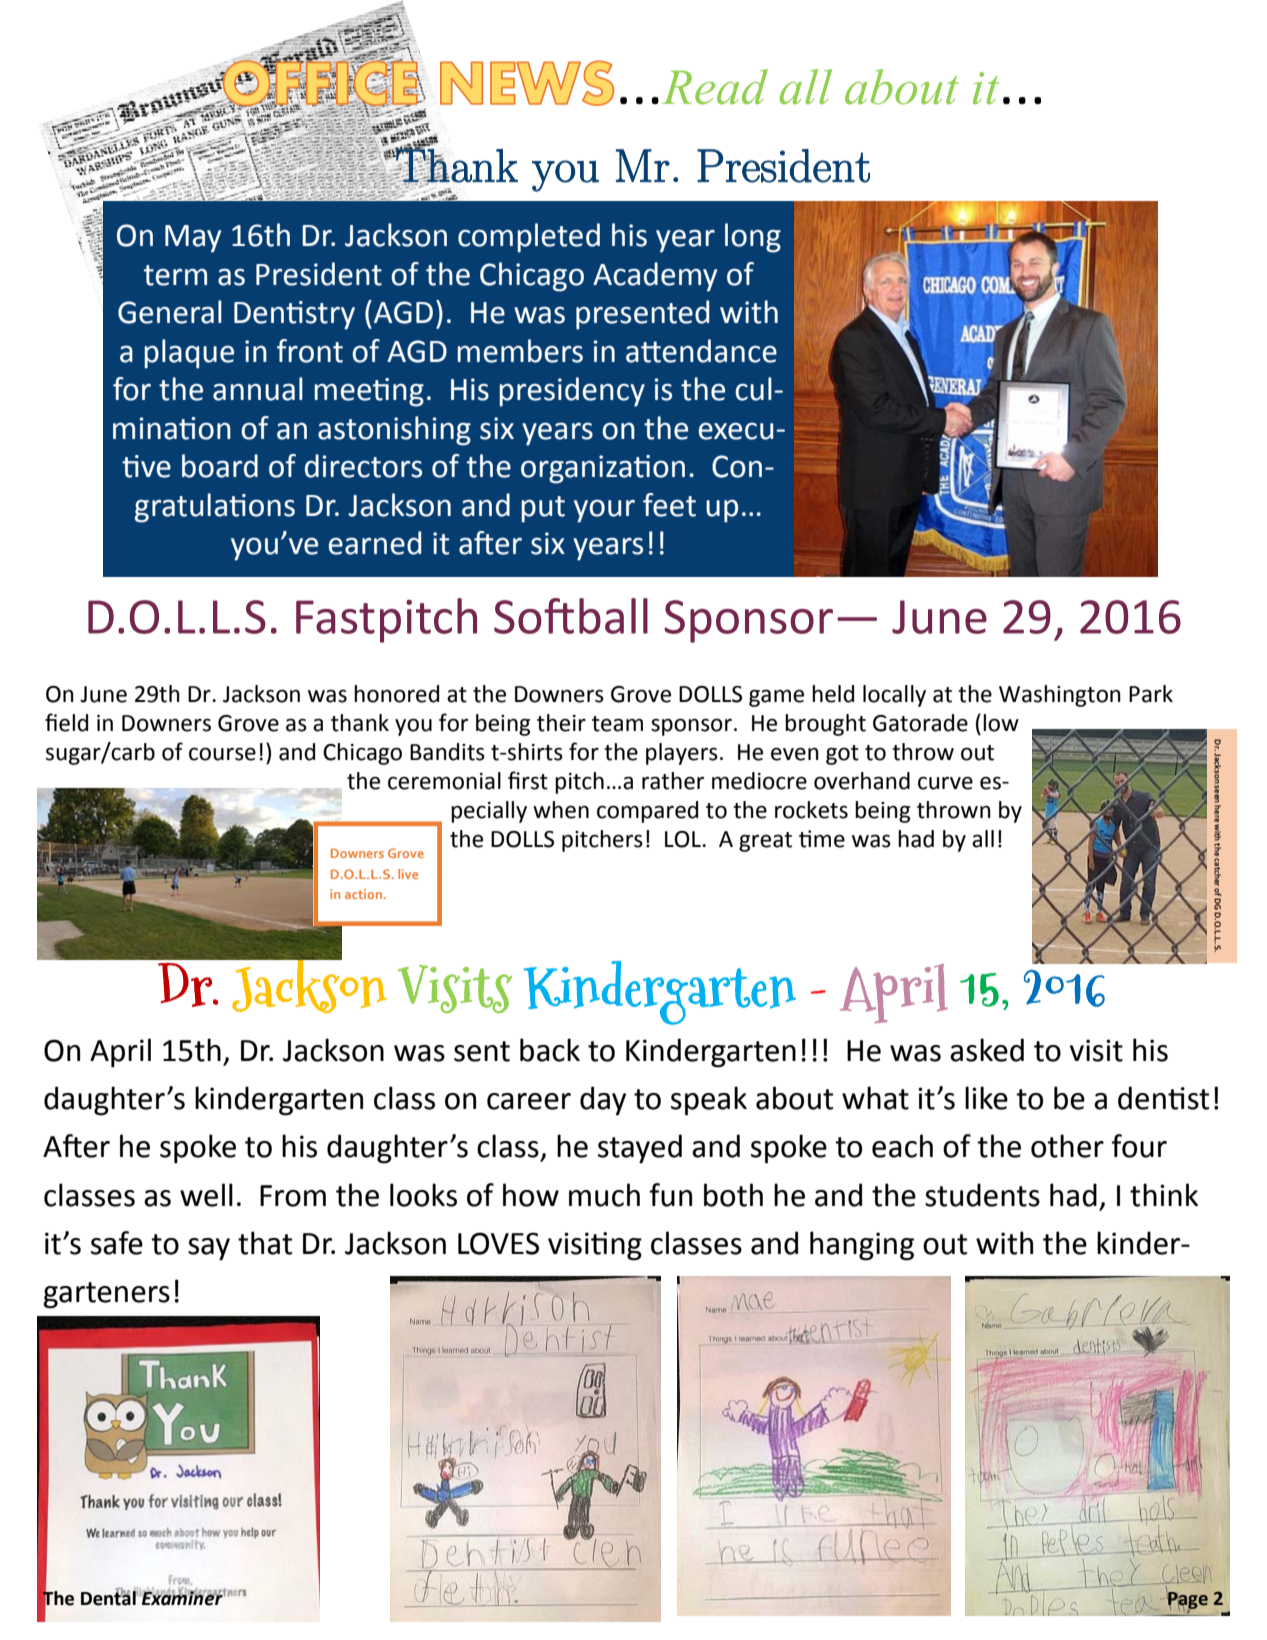  Describe the element at coordinates (1060, 696) in the image. I see `Washington` at that location.
